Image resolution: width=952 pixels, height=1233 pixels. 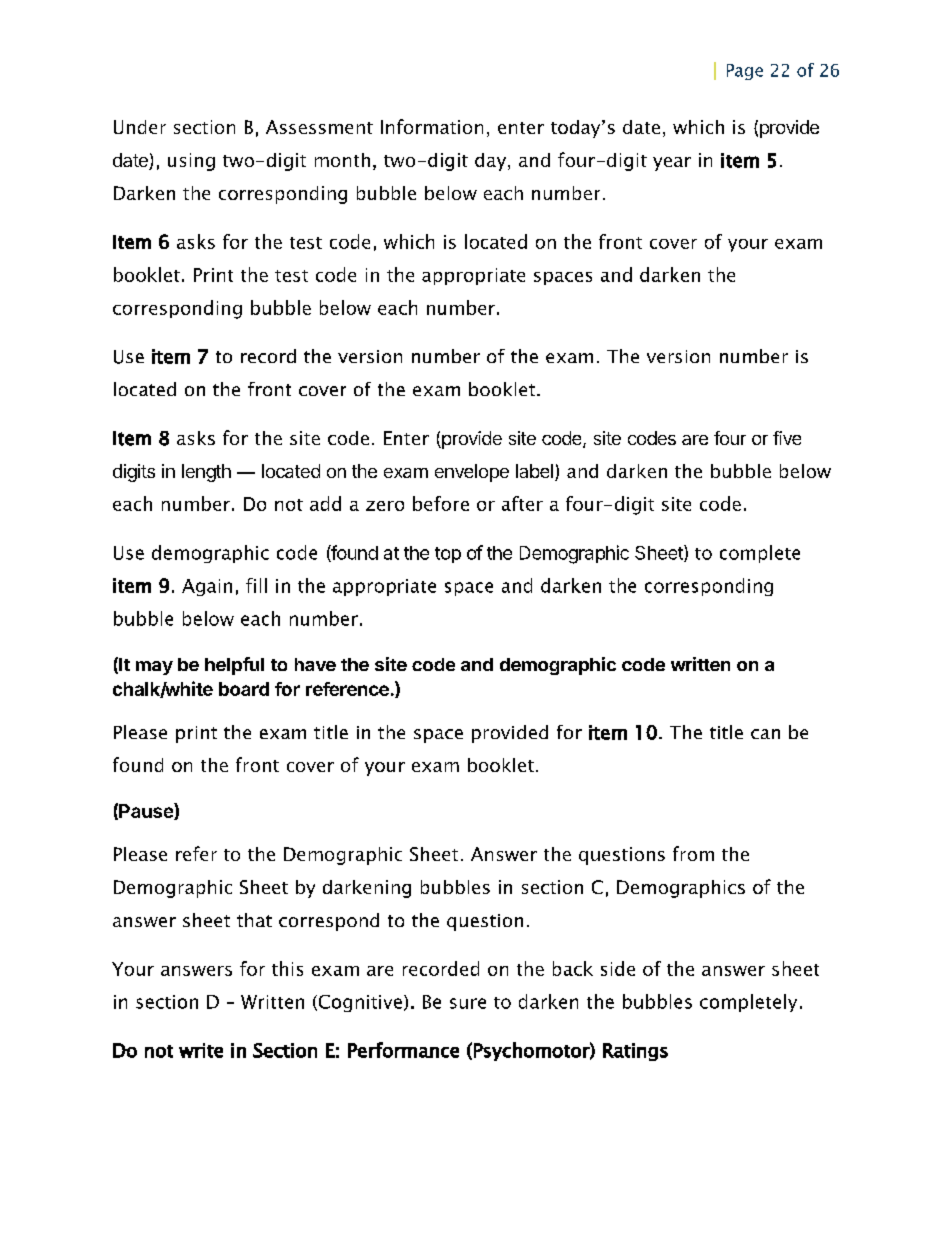 What do you see at coordinates (244, 689) in the document?
I see `board` at bounding box center [244, 689].
